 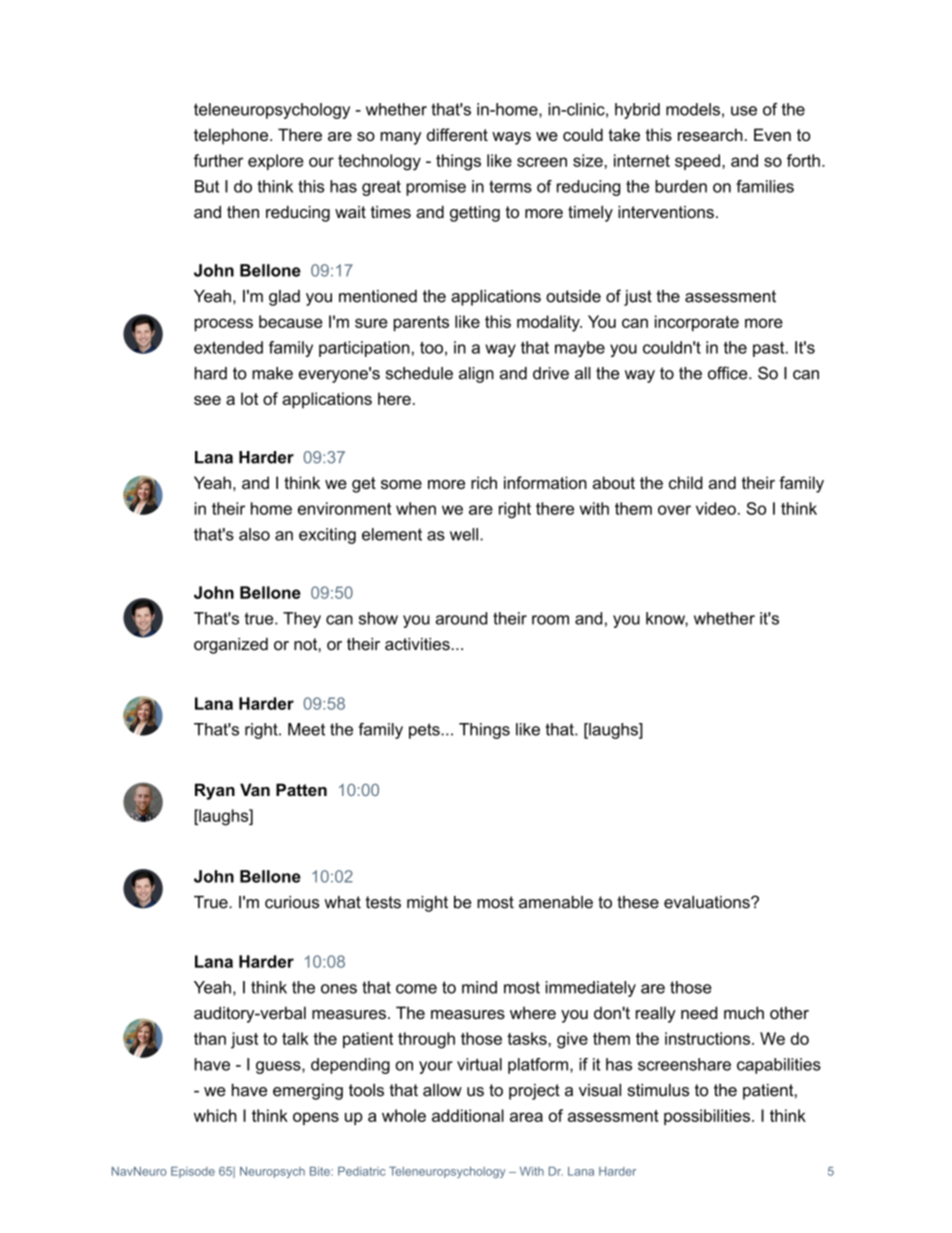 What do you see at coordinates (511, 138) in the screenshot?
I see `ways` at bounding box center [511, 138].
